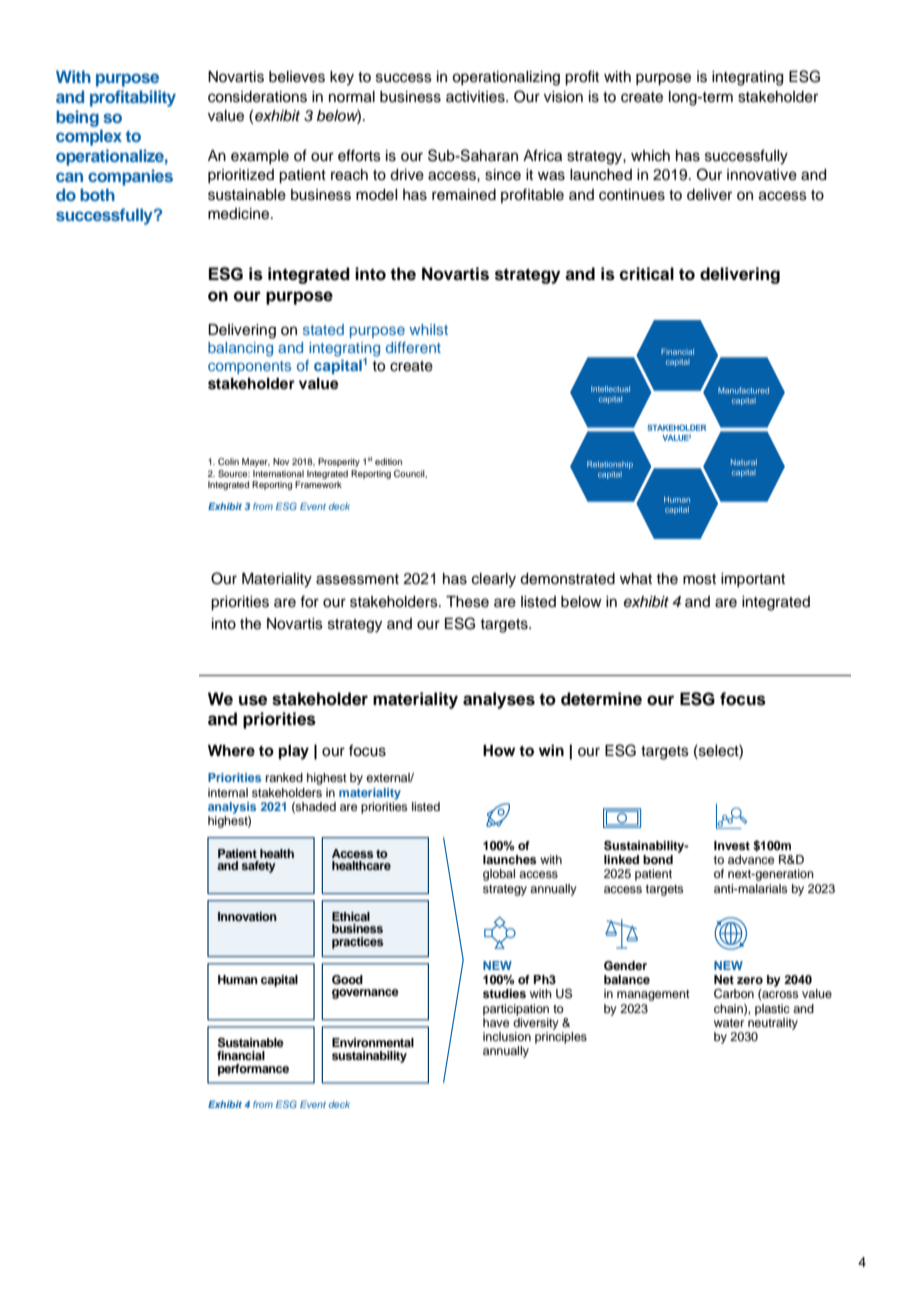 This screenshot has width=924, height=1308. I want to click on activities, so click(476, 97).
